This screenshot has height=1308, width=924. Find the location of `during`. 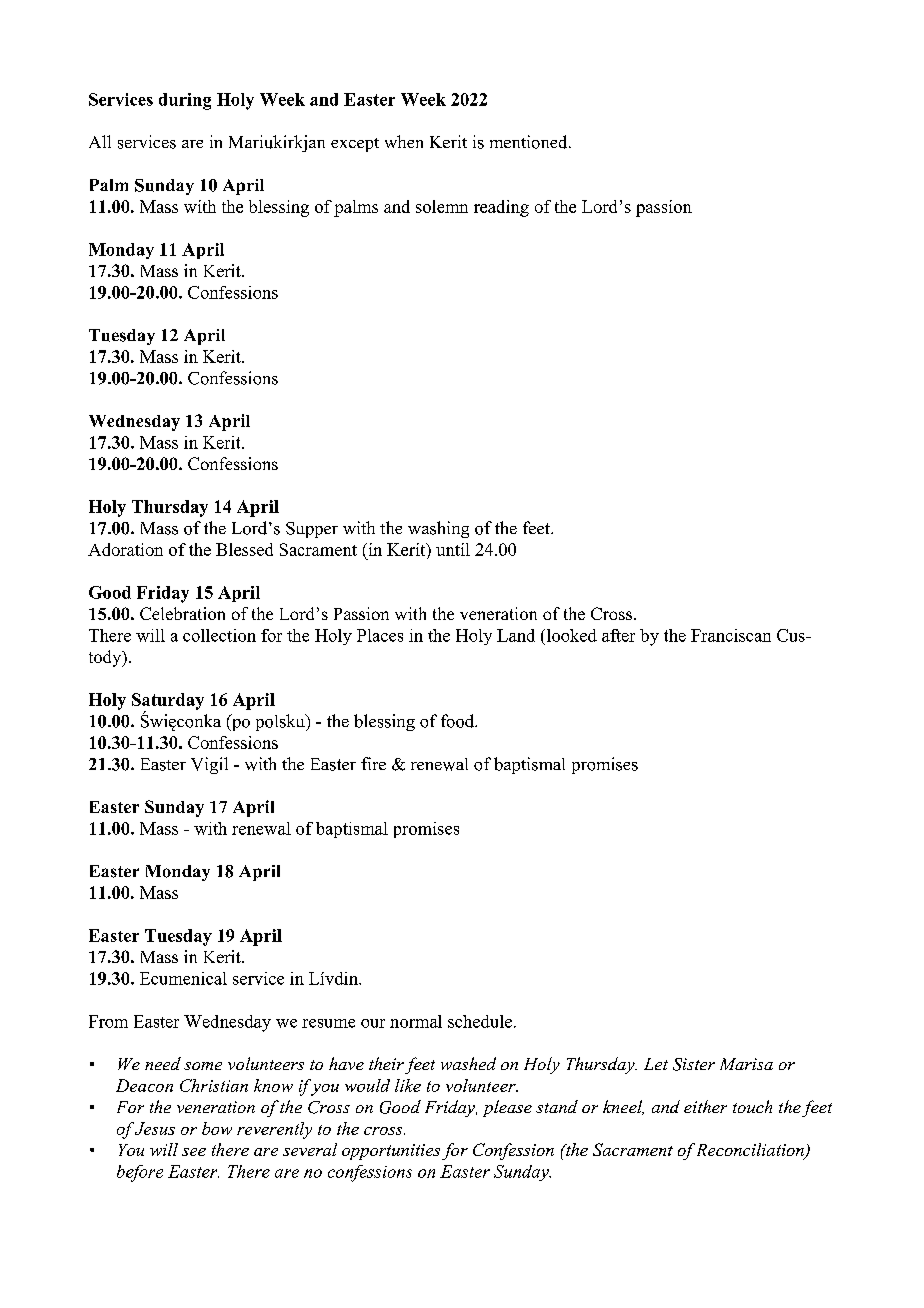

during is located at coordinates (185, 101).
